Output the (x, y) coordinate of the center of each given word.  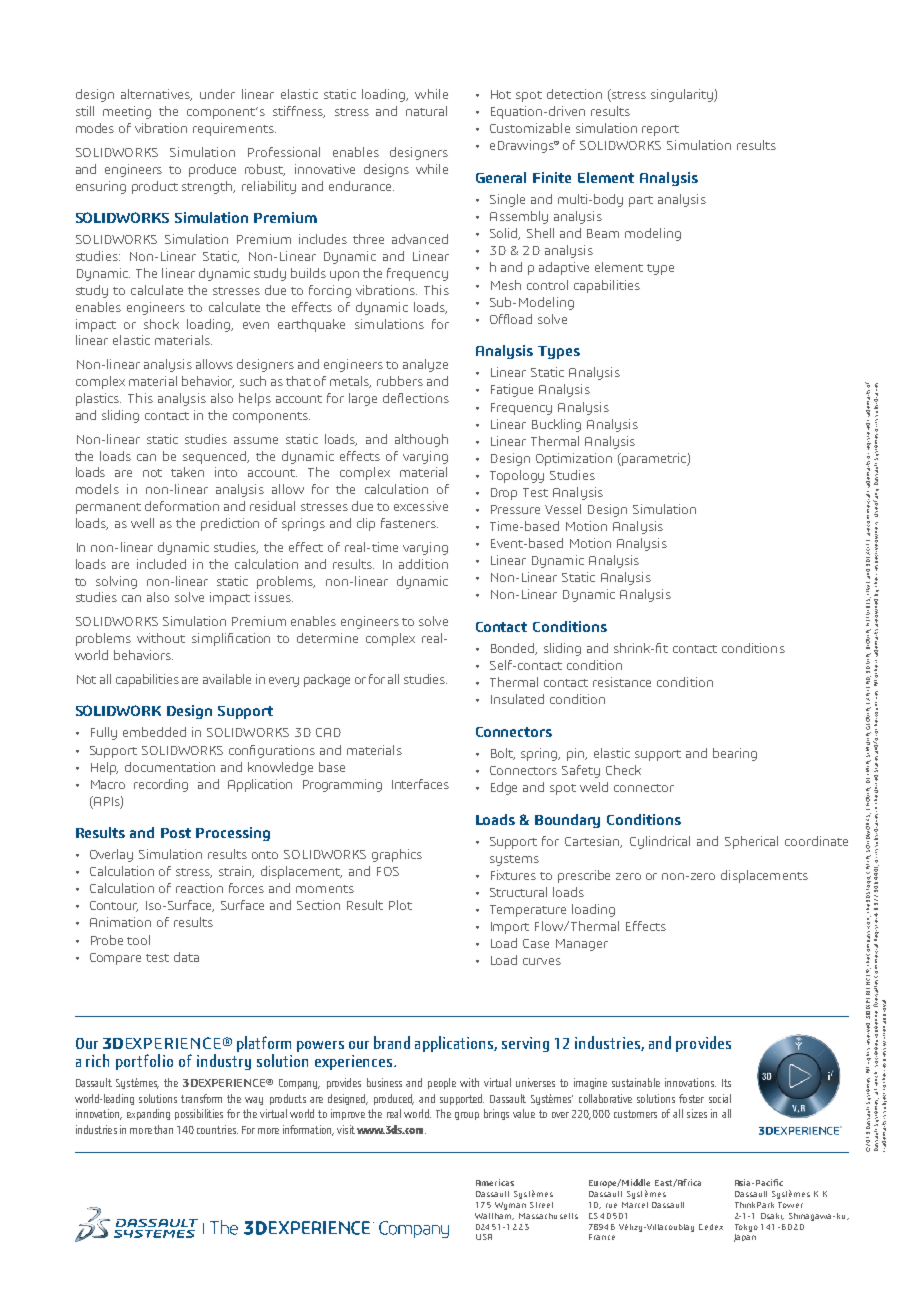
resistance (622, 682)
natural (426, 111)
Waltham (494, 1214)
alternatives (156, 95)
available (227, 679)
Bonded (514, 649)
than (163, 1129)
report (660, 130)
